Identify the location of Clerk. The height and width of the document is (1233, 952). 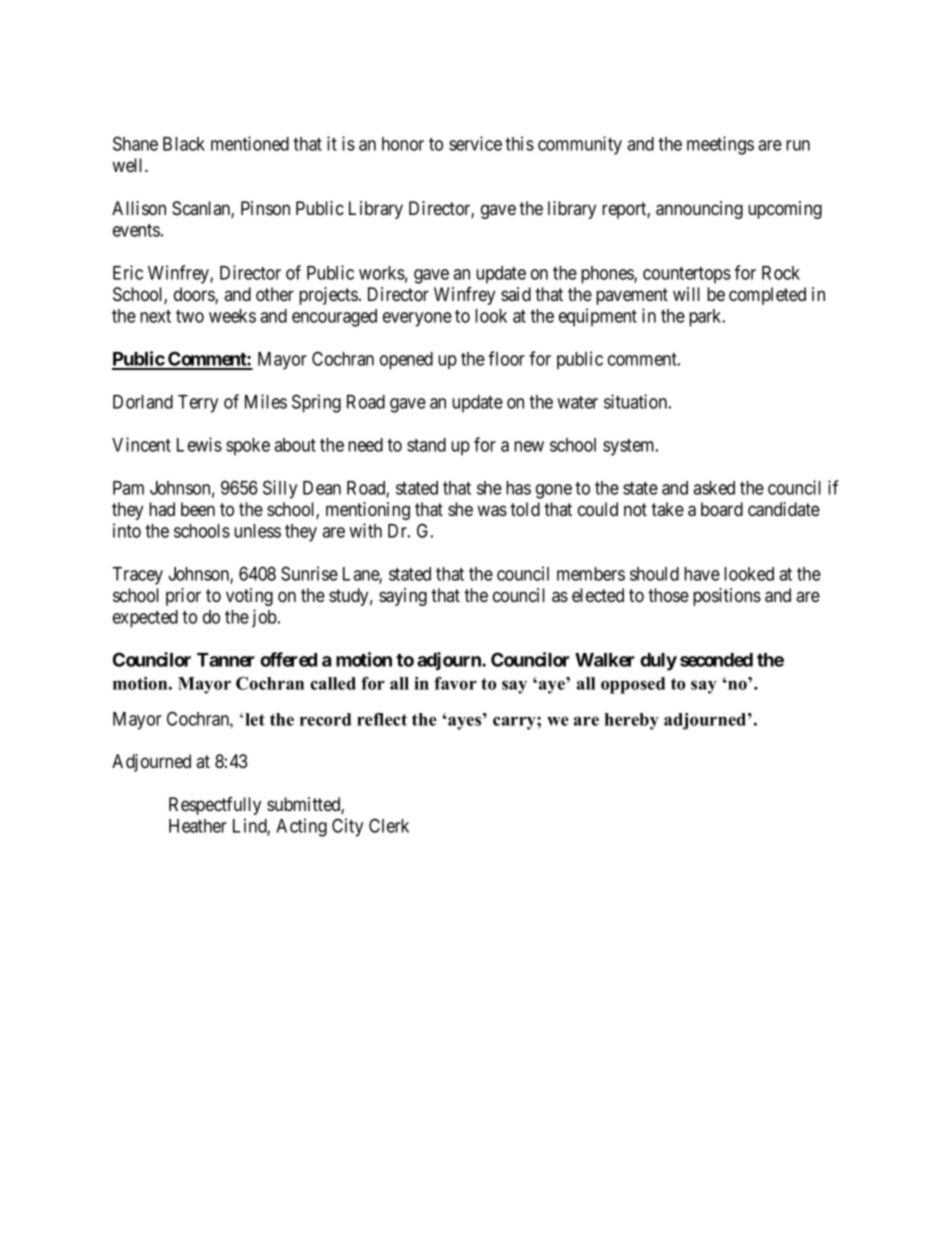
(389, 825).
